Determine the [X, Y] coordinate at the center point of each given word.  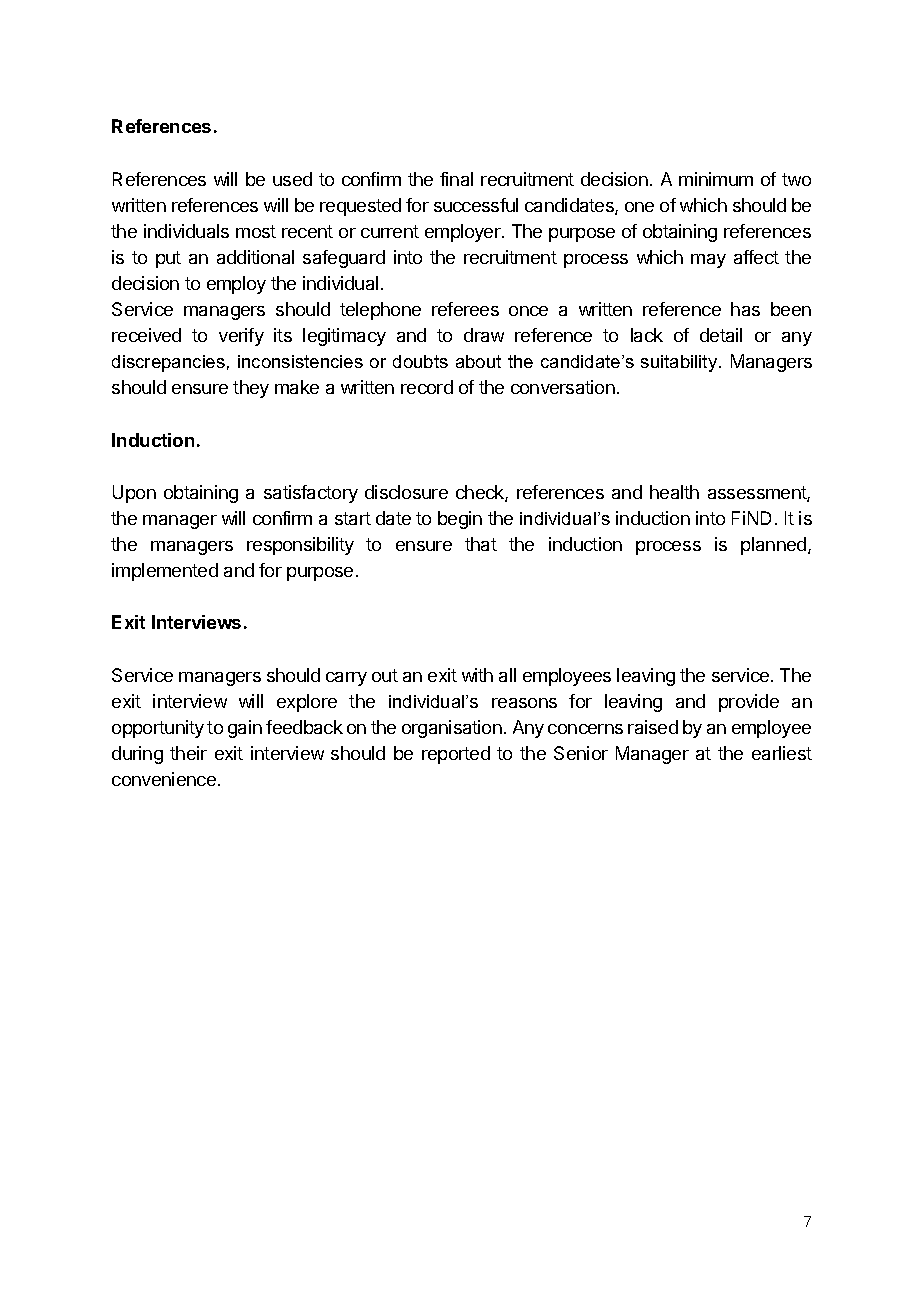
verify [241, 337]
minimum [716, 179]
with [477, 675]
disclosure [406, 492]
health [674, 492]
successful [476, 205]
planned [775, 546]
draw [484, 335]
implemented [165, 572]
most [256, 231]
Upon [134, 494]
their [188, 753]
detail [721, 335]
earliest [782, 753]
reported [456, 755]
